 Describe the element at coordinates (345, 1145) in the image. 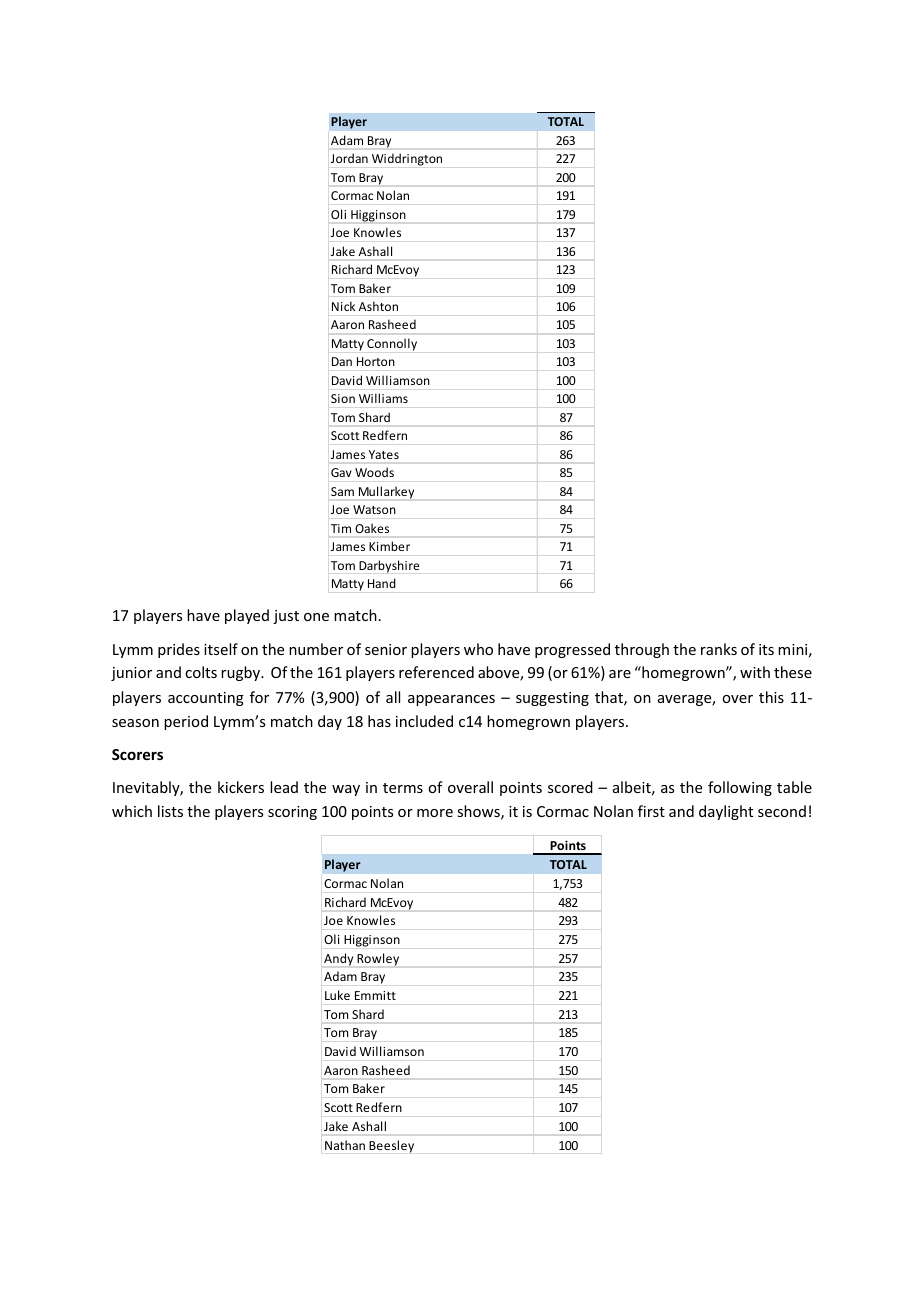

I see `Nathan` at that location.
